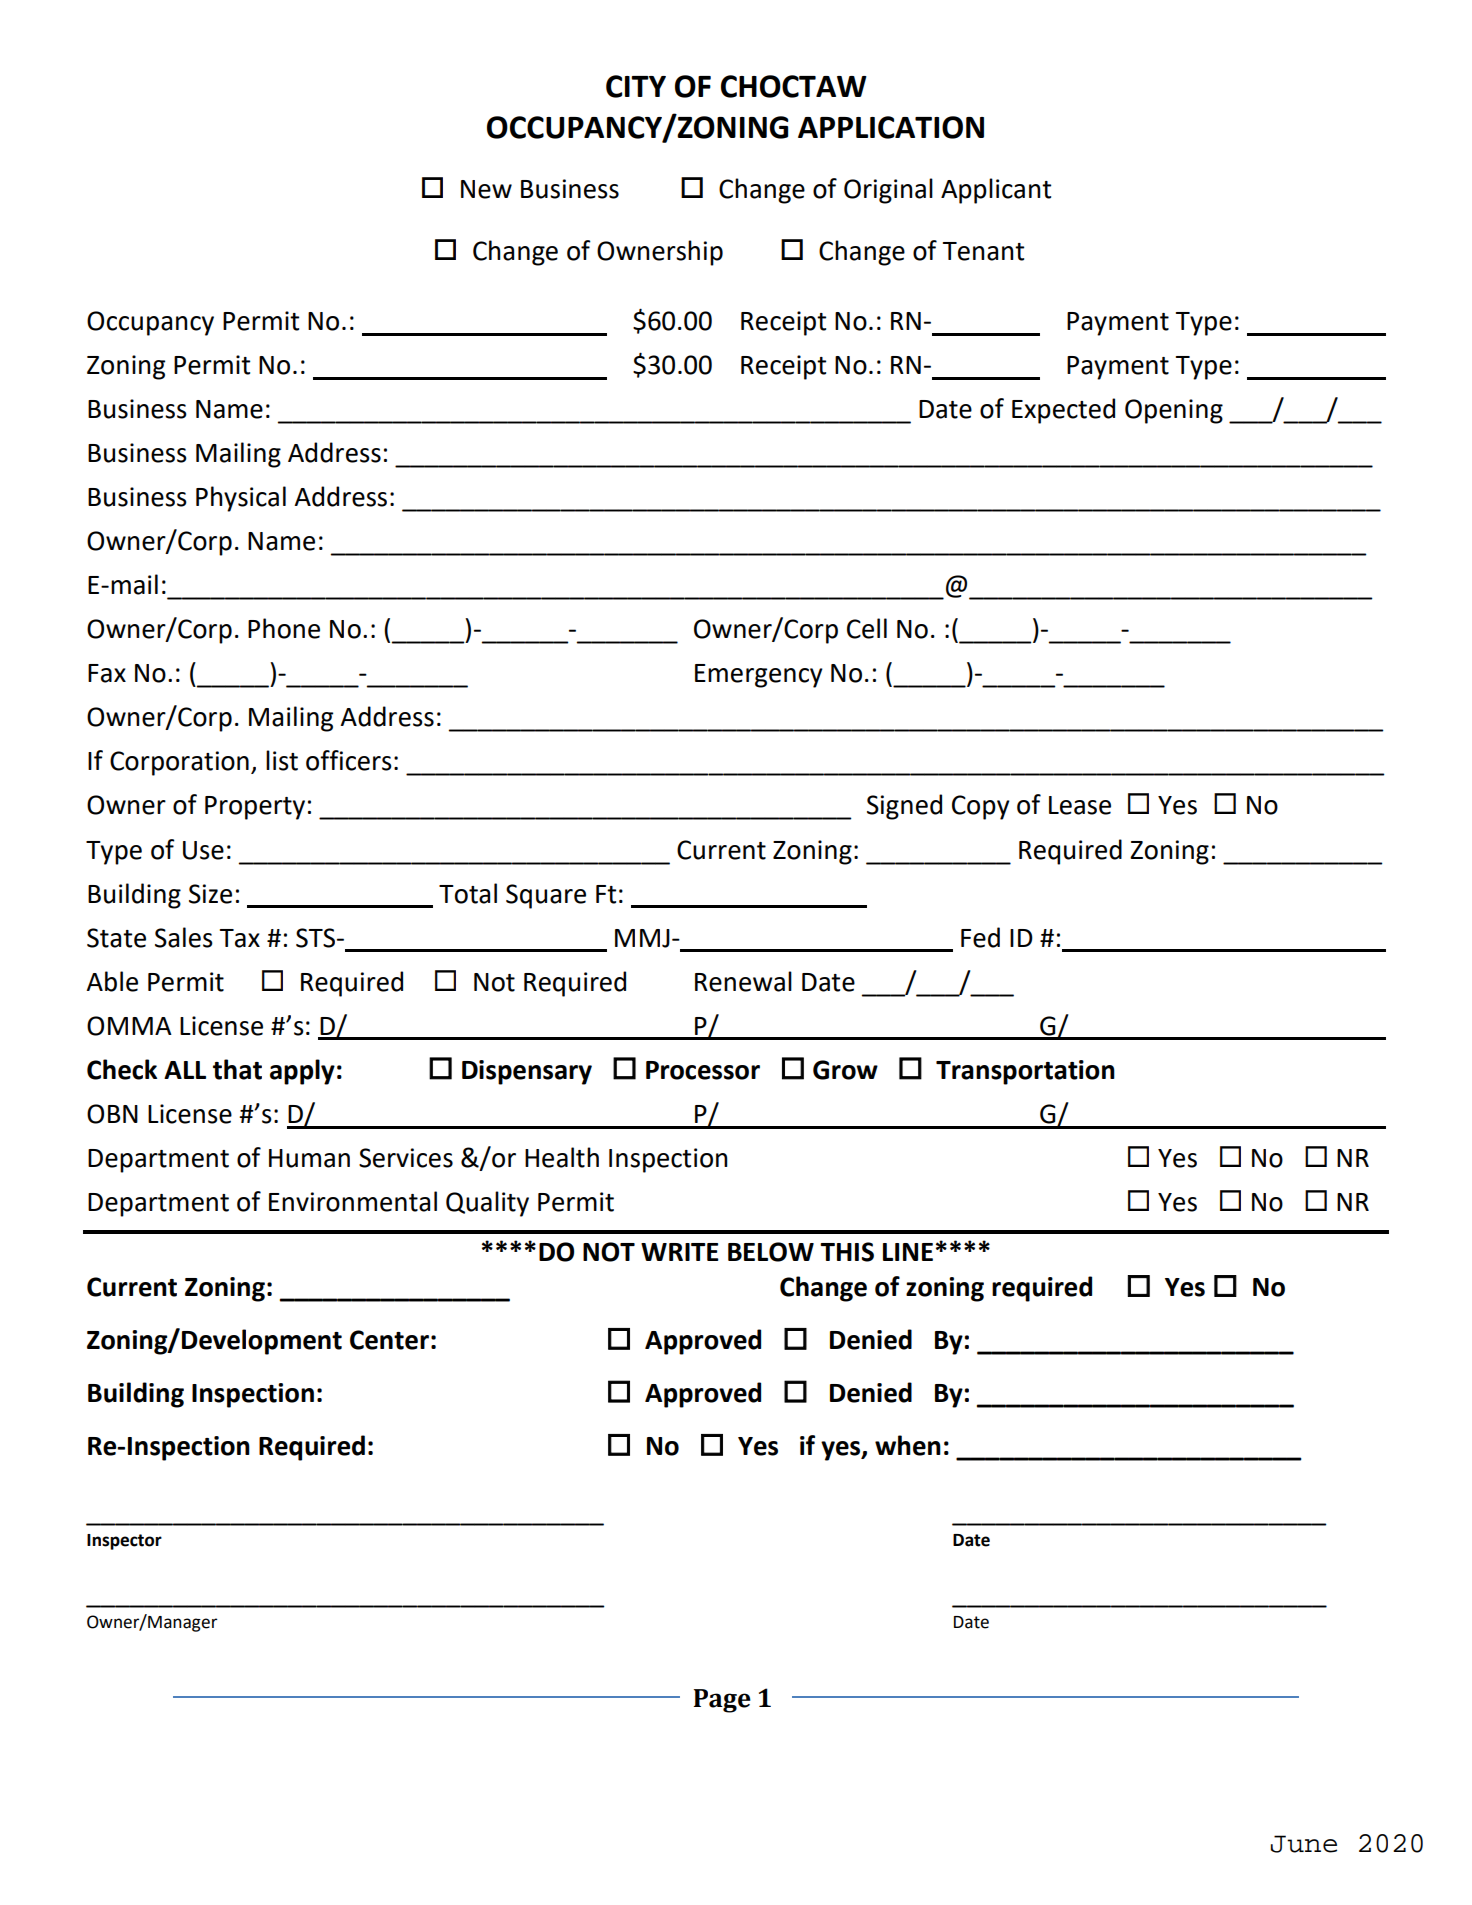 The width and height of the page is (1472, 1905). I want to click on Lease, so click(1080, 805).
